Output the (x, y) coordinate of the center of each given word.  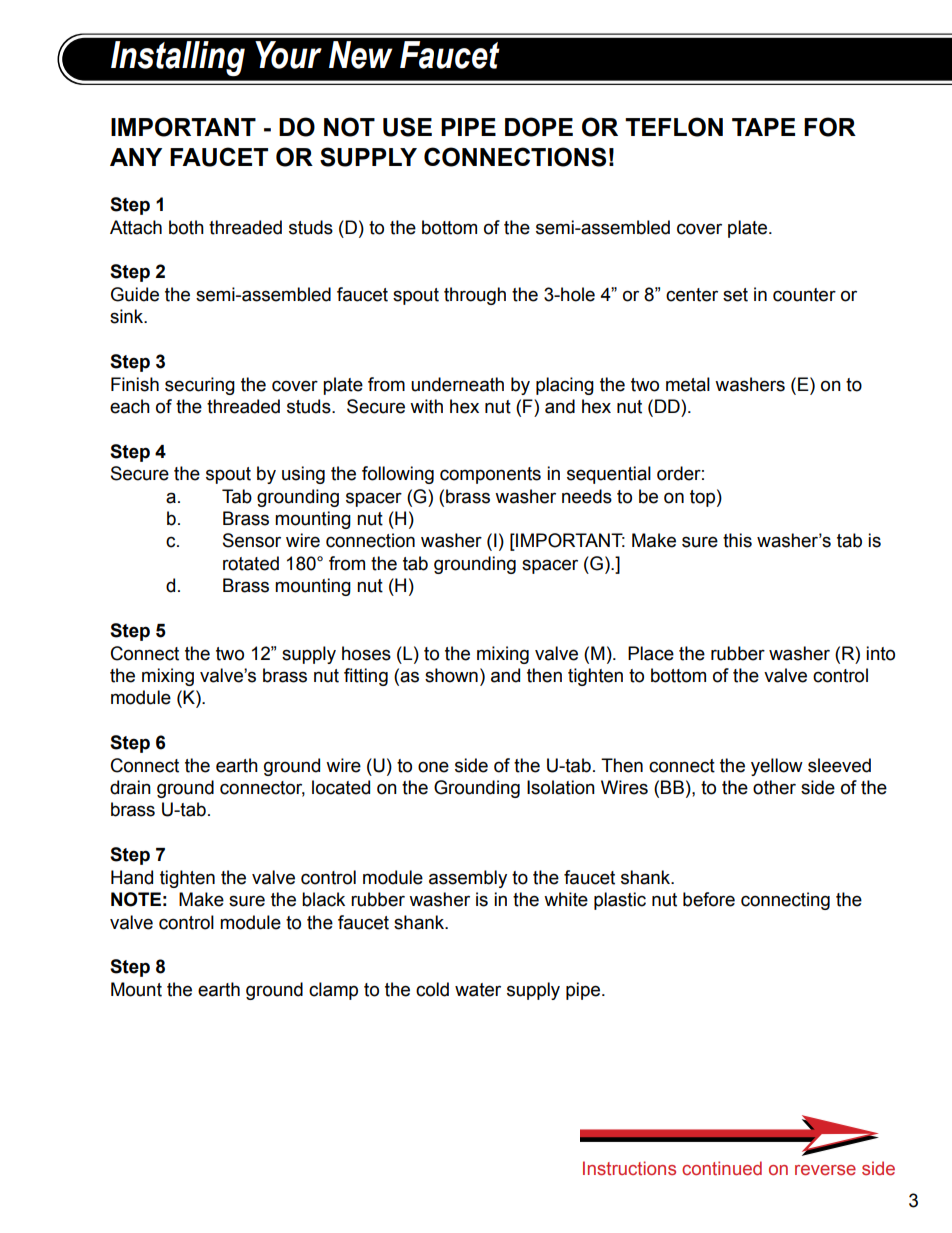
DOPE (539, 127)
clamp (333, 991)
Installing (178, 58)
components (490, 475)
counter (804, 295)
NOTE (136, 899)
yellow (777, 767)
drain (130, 787)
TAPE (763, 127)
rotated (251, 563)
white (566, 899)
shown (451, 675)
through (475, 296)
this (737, 540)
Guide (135, 294)
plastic (620, 901)
